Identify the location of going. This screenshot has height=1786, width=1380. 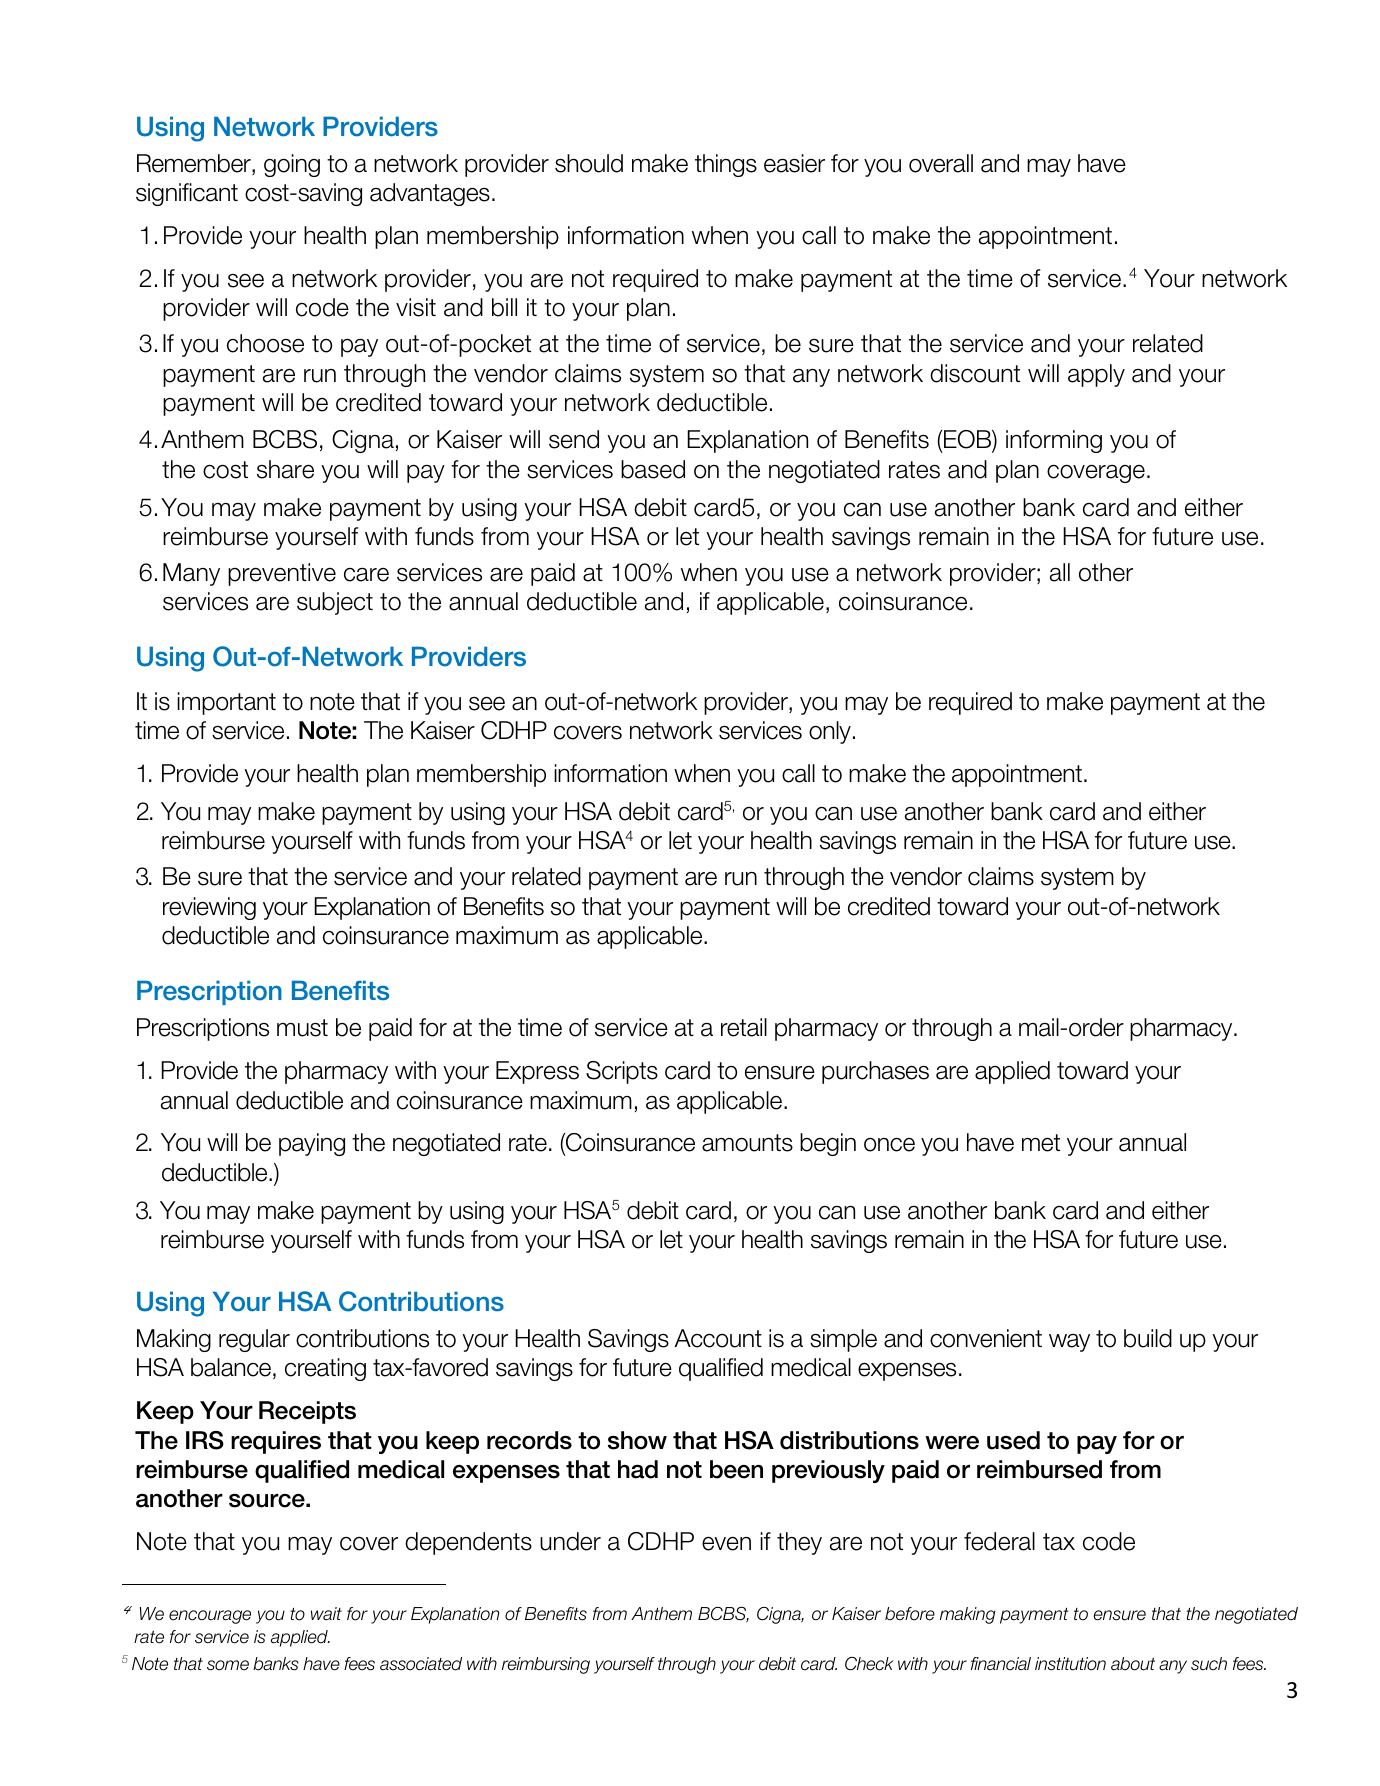
(292, 165).
